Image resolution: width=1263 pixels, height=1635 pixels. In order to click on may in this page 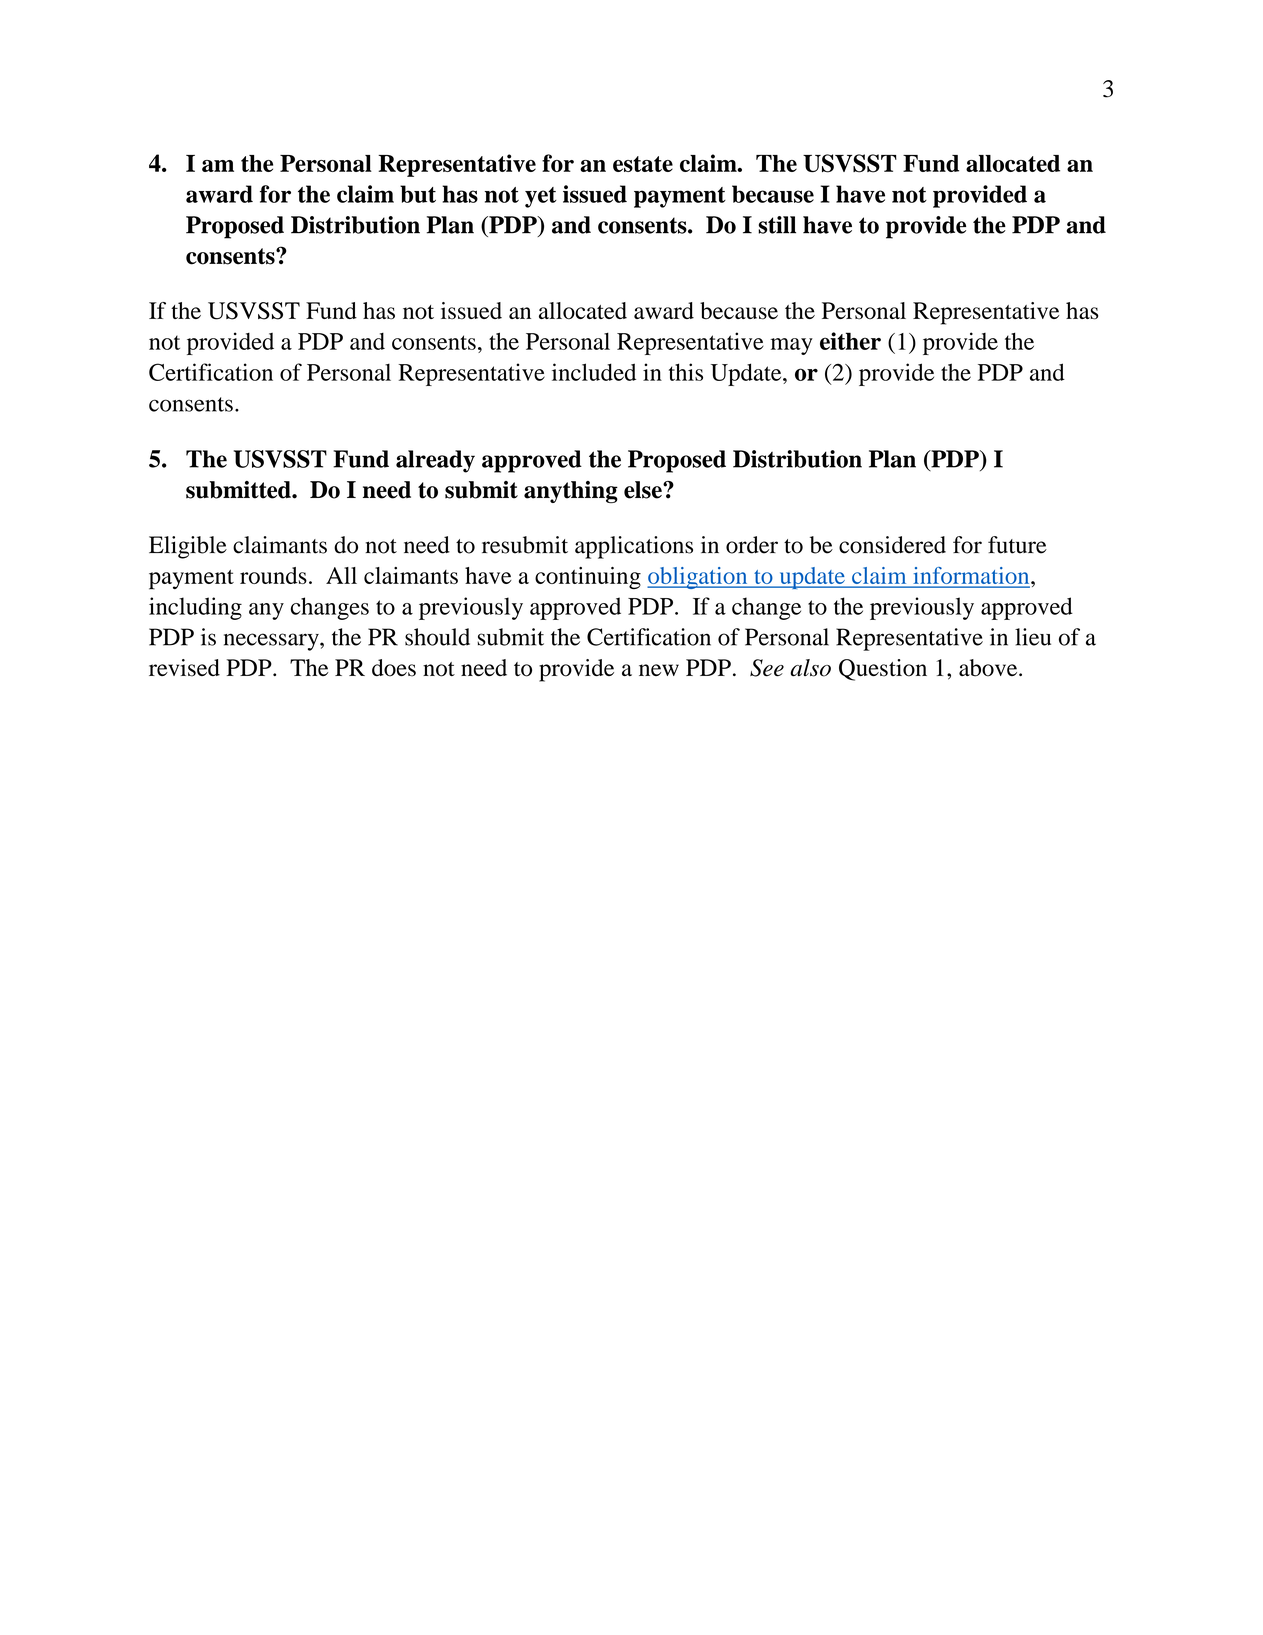, I will do `click(791, 346)`.
